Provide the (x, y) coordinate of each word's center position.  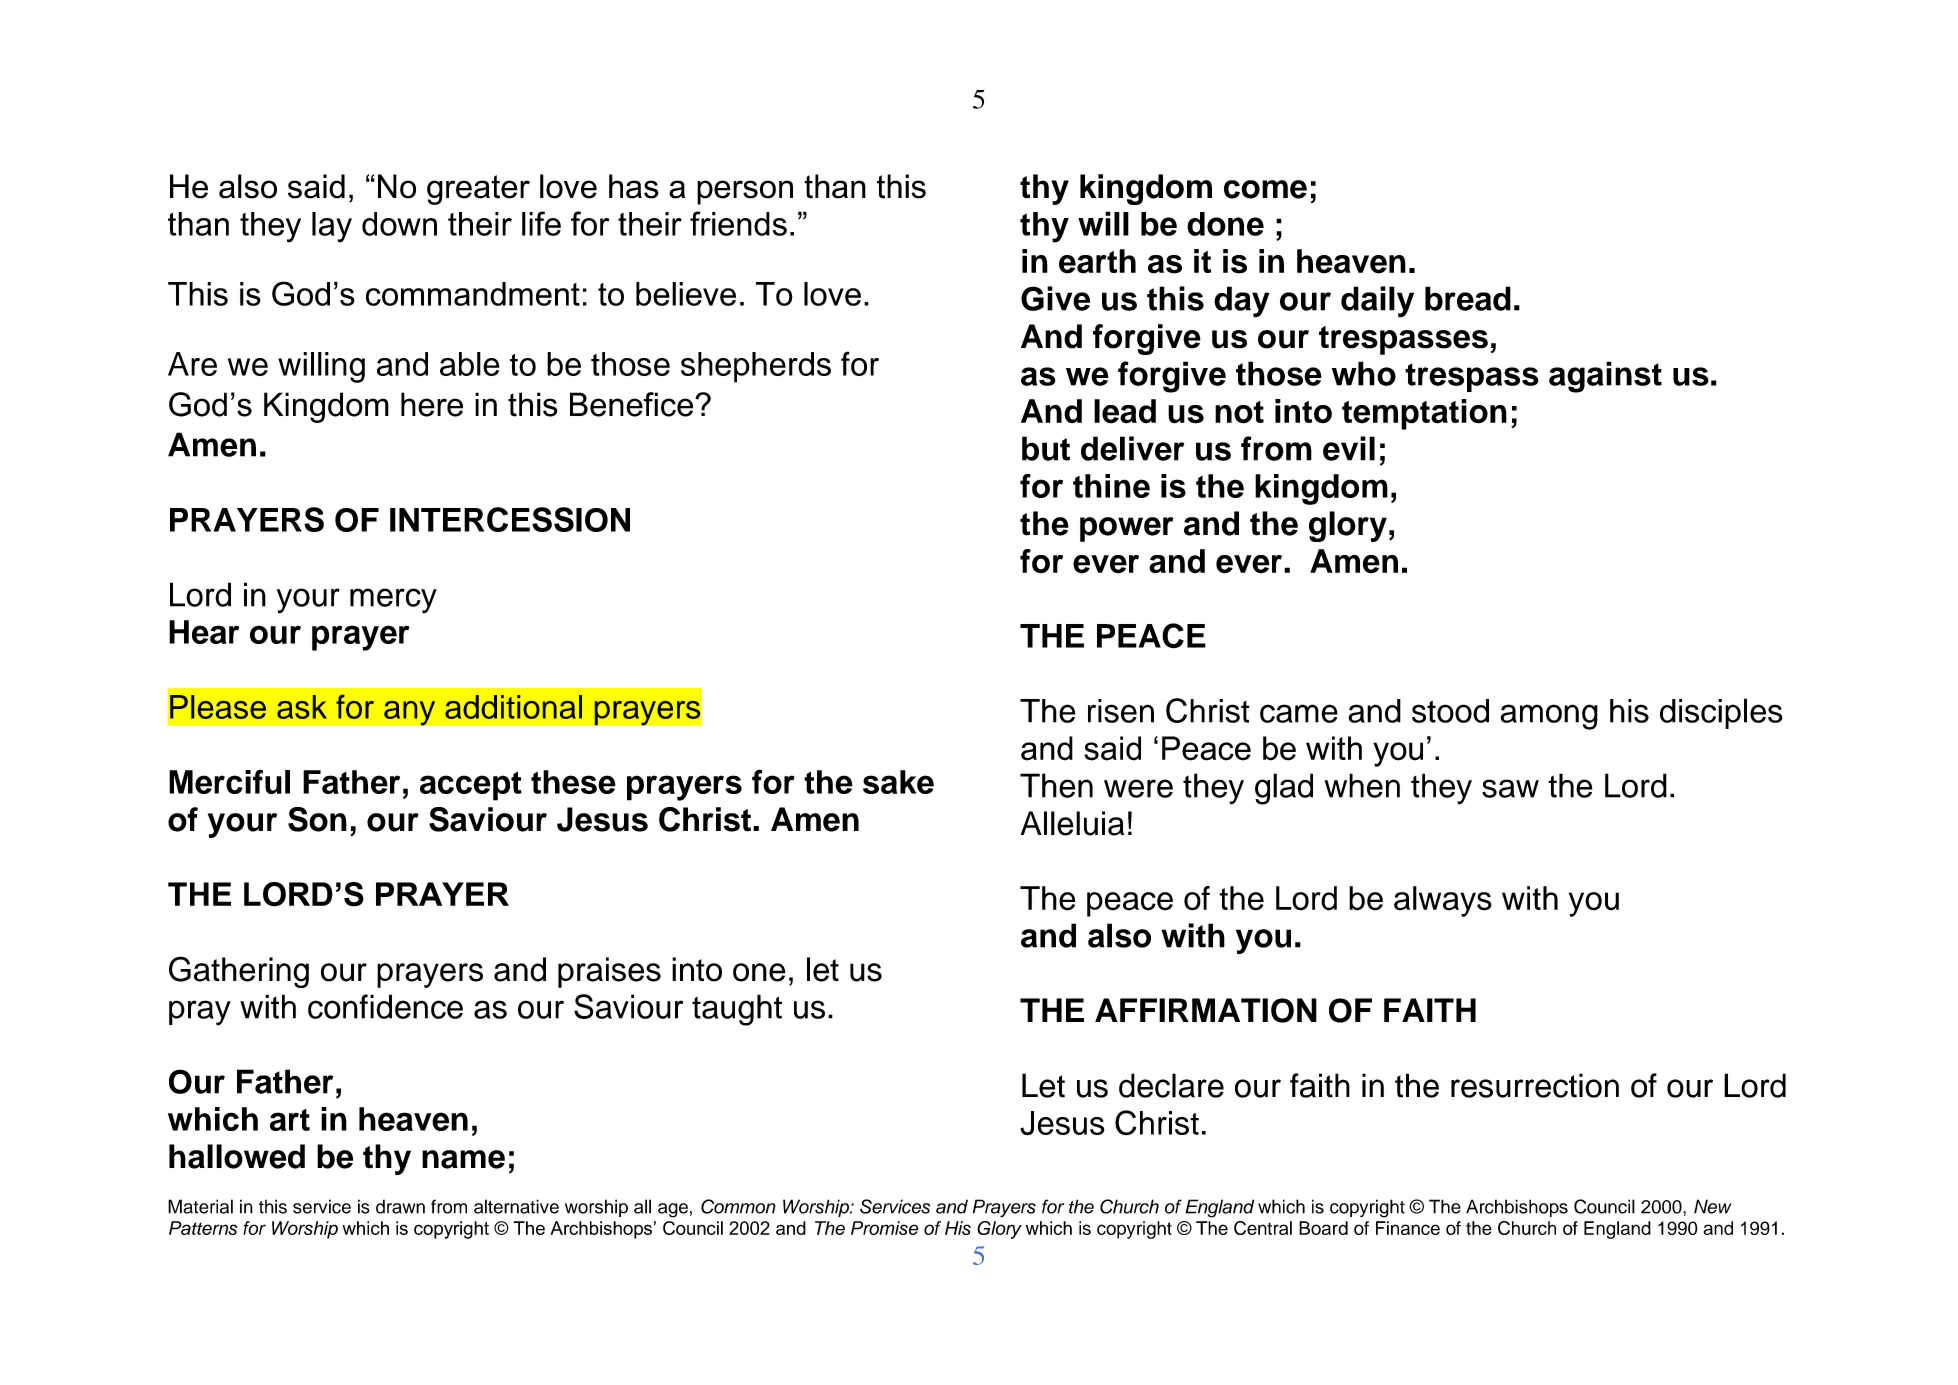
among (1549, 717)
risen (1121, 711)
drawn (400, 1207)
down (399, 224)
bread (1468, 298)
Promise (884, 1228)
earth (1097, 261)
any (409, 713)
